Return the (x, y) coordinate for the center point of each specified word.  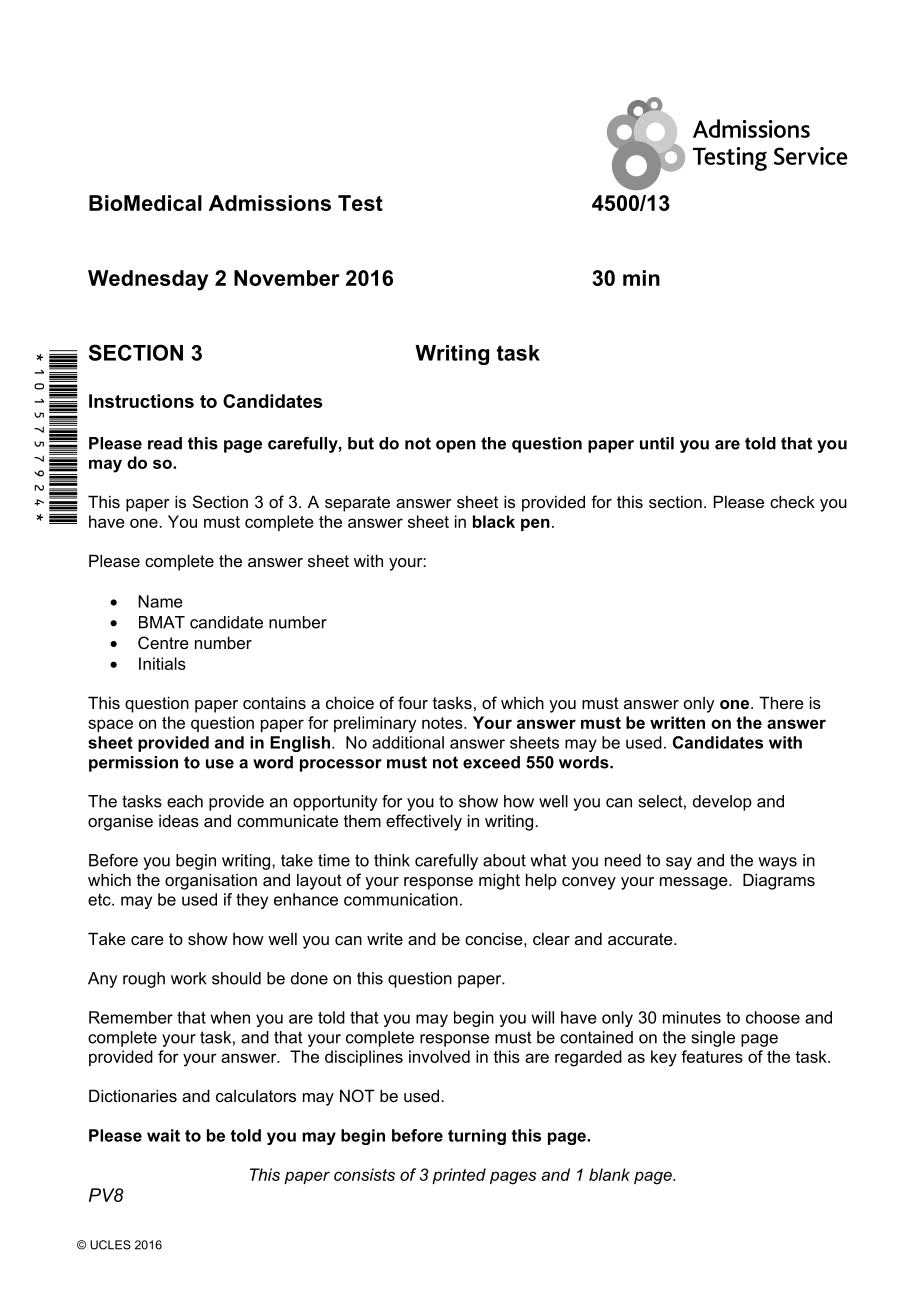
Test (360, 203)
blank (609, 1174)
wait (163, 1135)
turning (477, 1137)
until (657, 443)
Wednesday (148, 280)
